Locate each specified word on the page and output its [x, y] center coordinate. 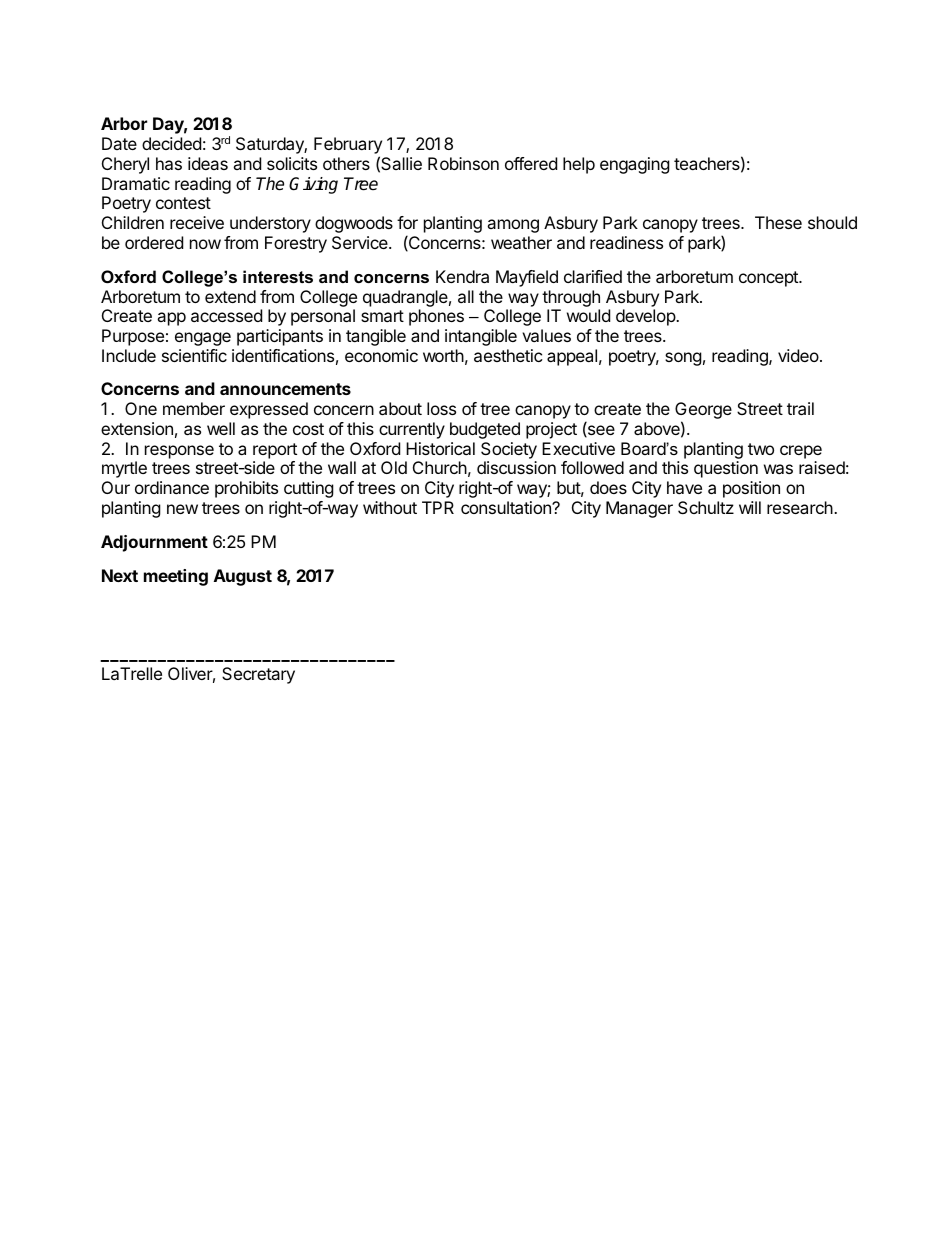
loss [441, 408]
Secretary [258, 675]
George [703, 412]
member [194, 408]
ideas [208, 163]
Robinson [463, 163]
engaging [635, 165]
